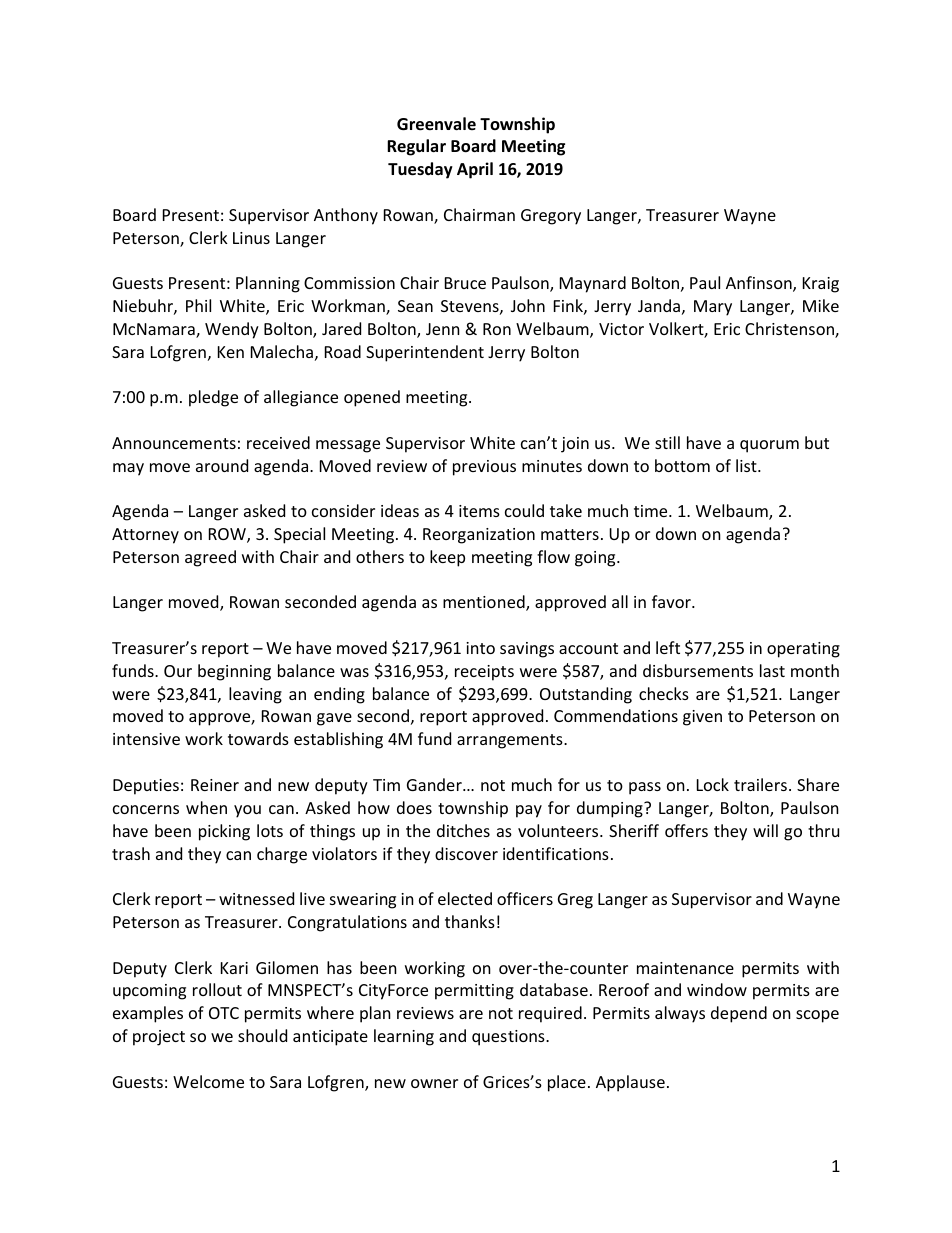 This page has height=1233, width=952. I want to click on depend, so click(739, 1014).
